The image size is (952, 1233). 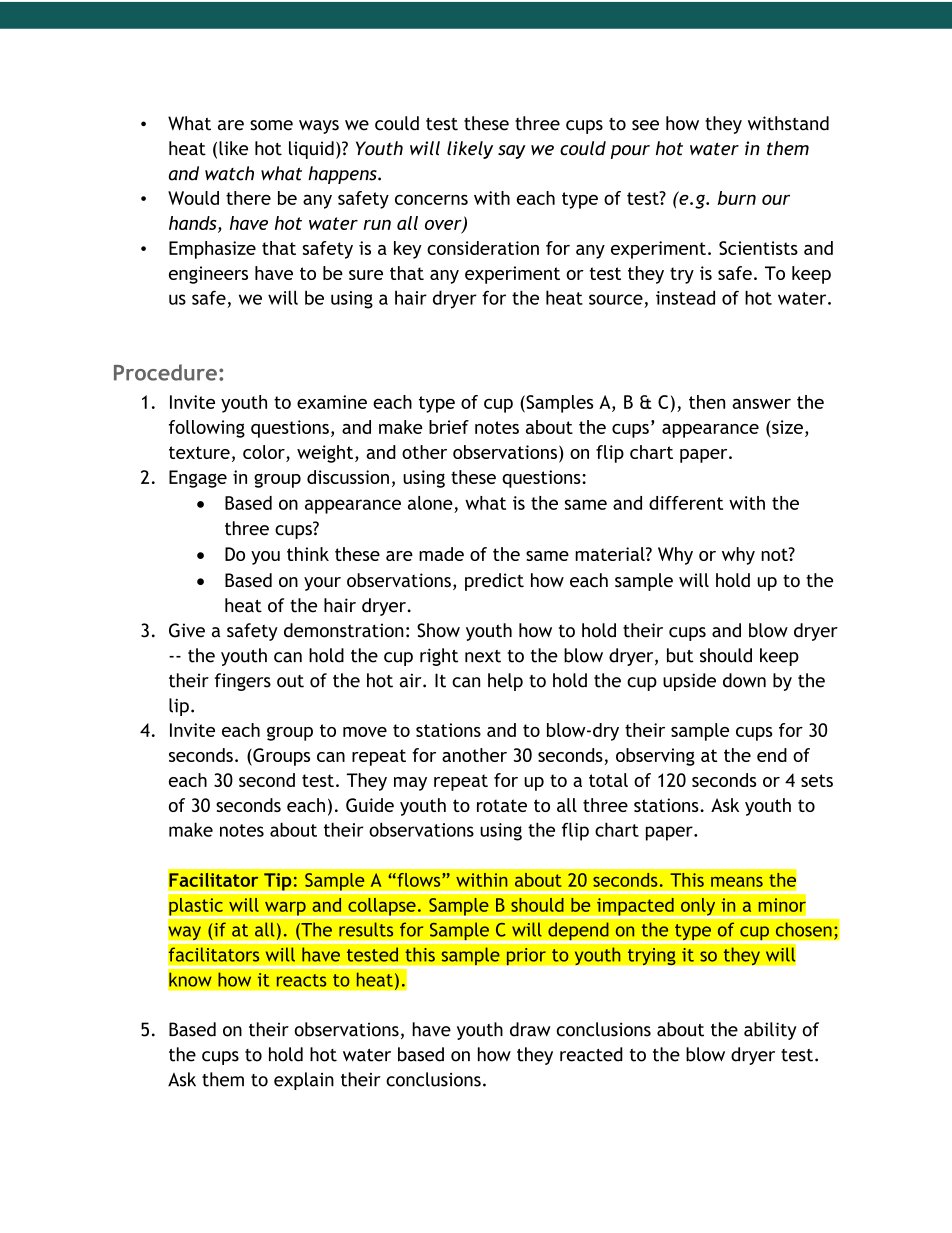 What do you see at coordinates (304, 1081) in the screenshot?
I see `explain` at bounding box center [304, 1081].
